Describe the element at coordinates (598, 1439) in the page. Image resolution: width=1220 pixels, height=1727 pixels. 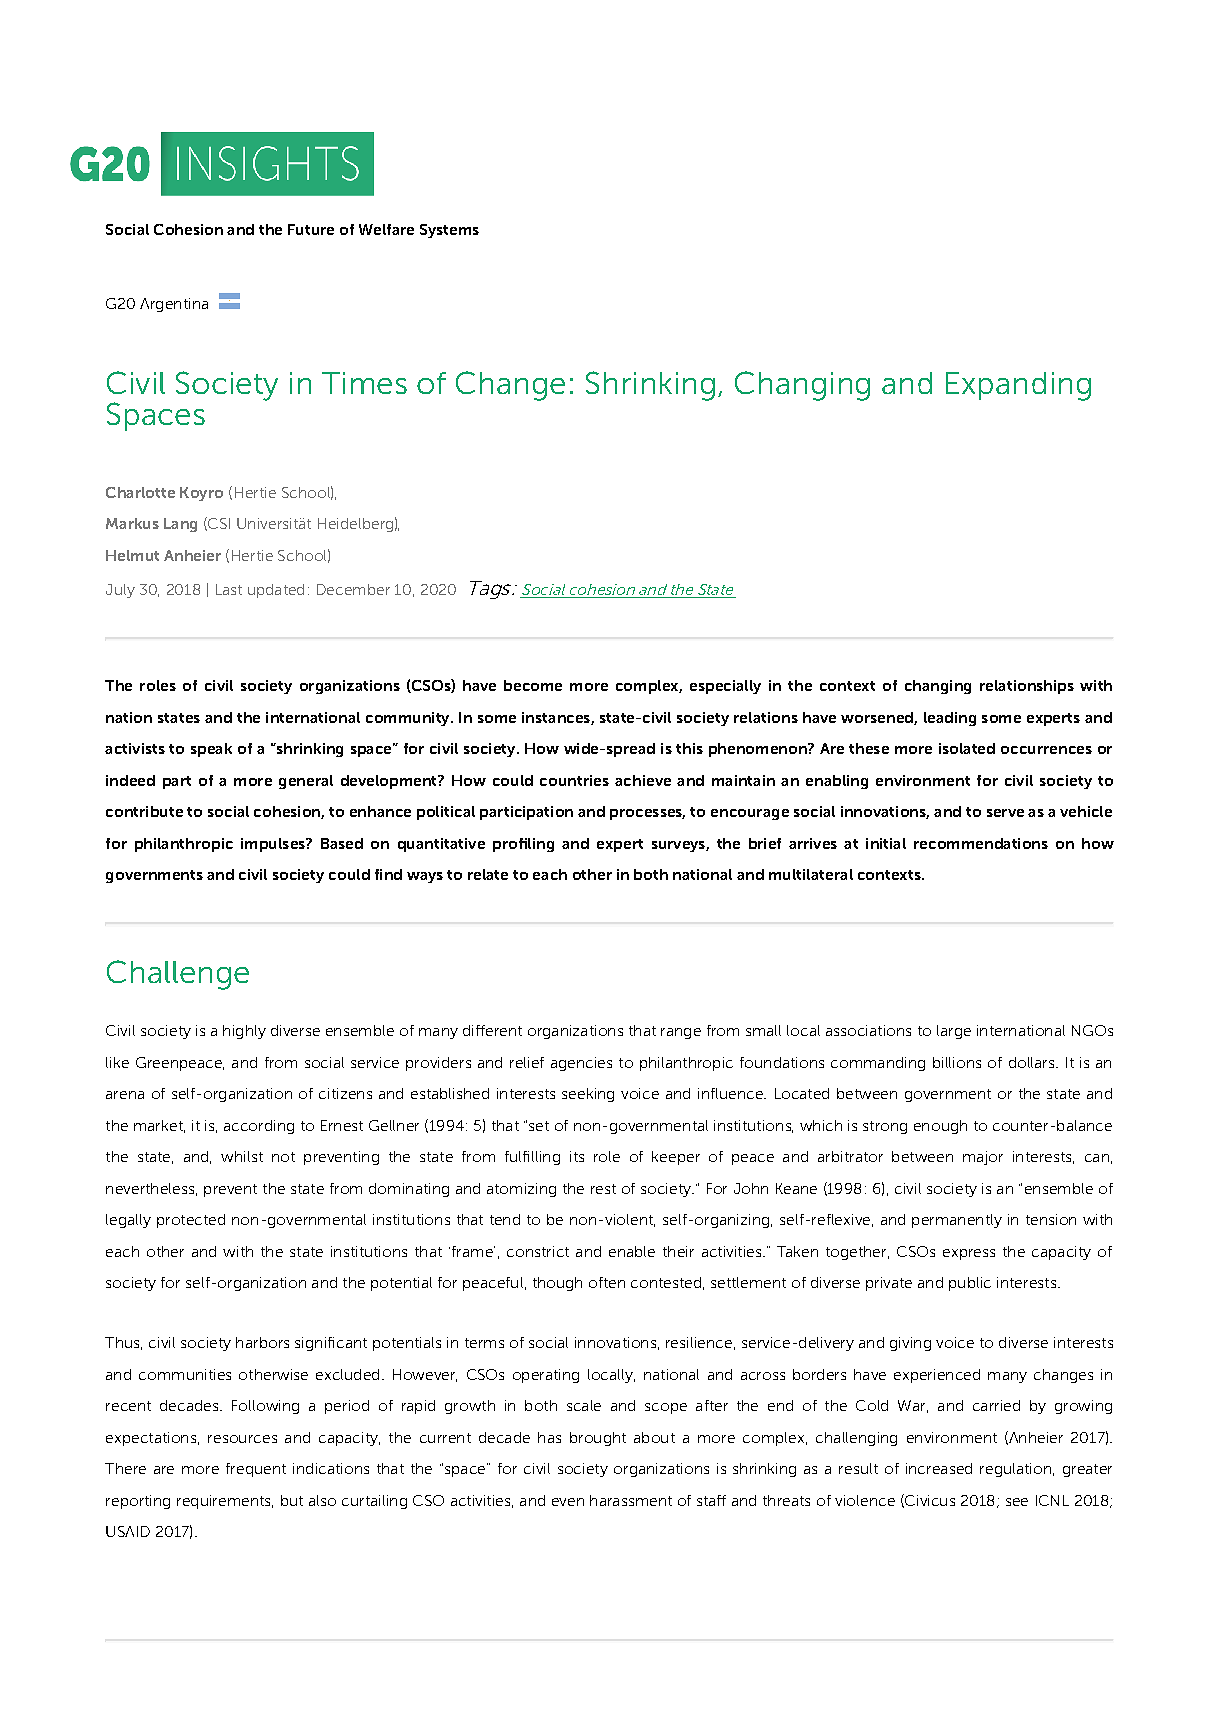
I see `brought` at that location.
